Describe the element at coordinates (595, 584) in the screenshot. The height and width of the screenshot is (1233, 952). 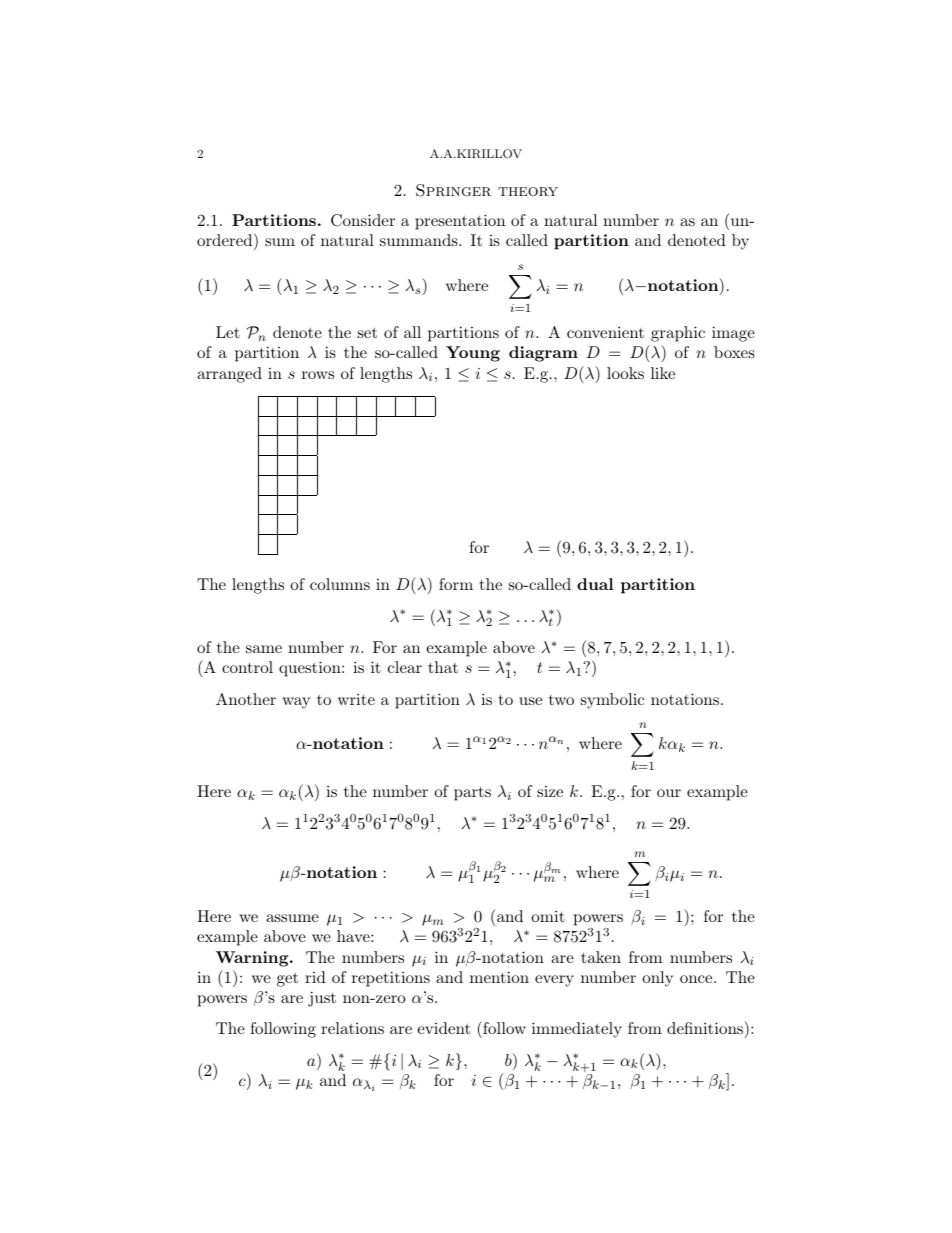
I see `dual` at that location.
